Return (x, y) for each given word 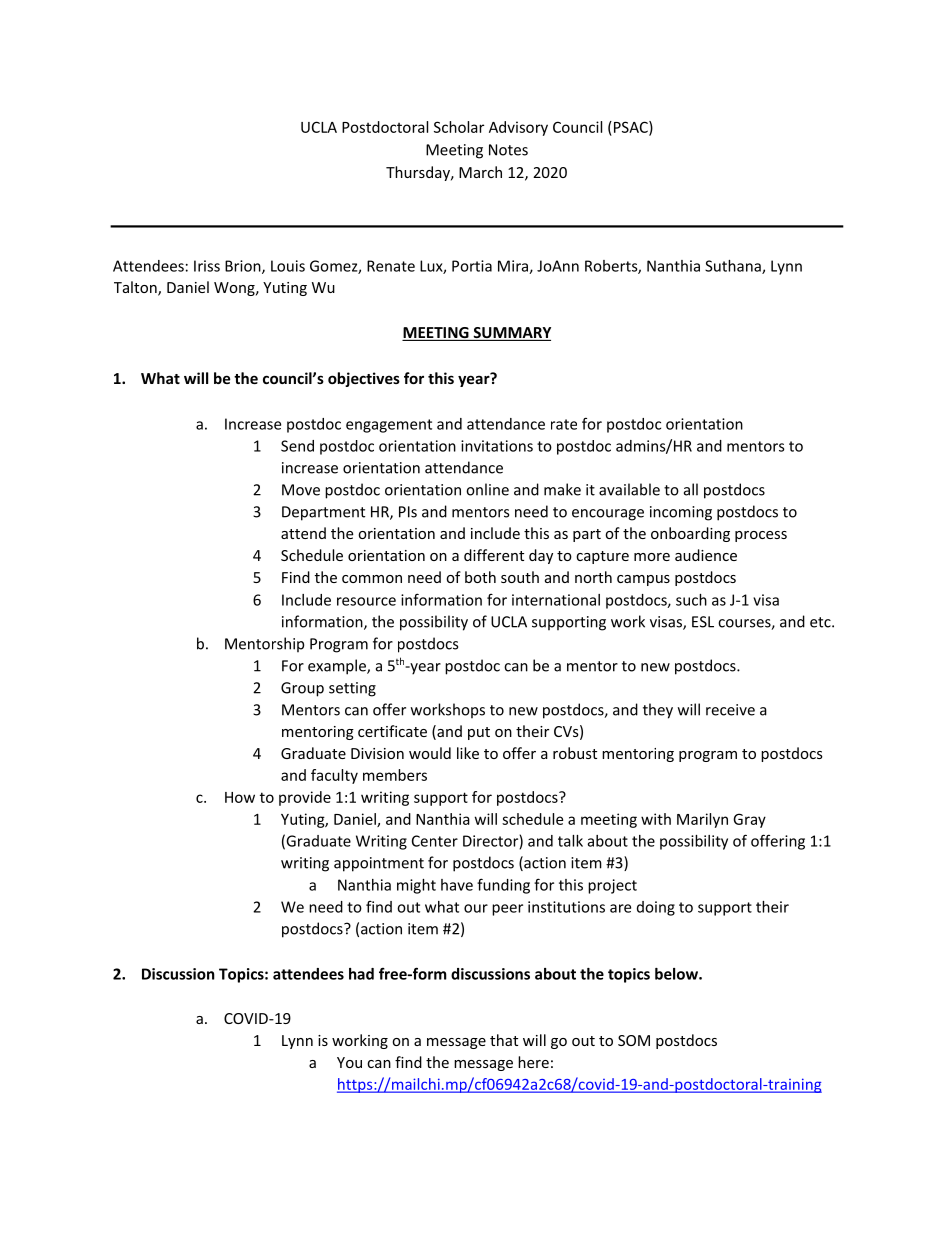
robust (575, 753)
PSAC (630, 128)
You (349, 1062)
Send (297, 446)
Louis (288, 266)
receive (730, 710)
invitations (497, 446)
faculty (334, 776)
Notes (508, 150)
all (691, 489)
